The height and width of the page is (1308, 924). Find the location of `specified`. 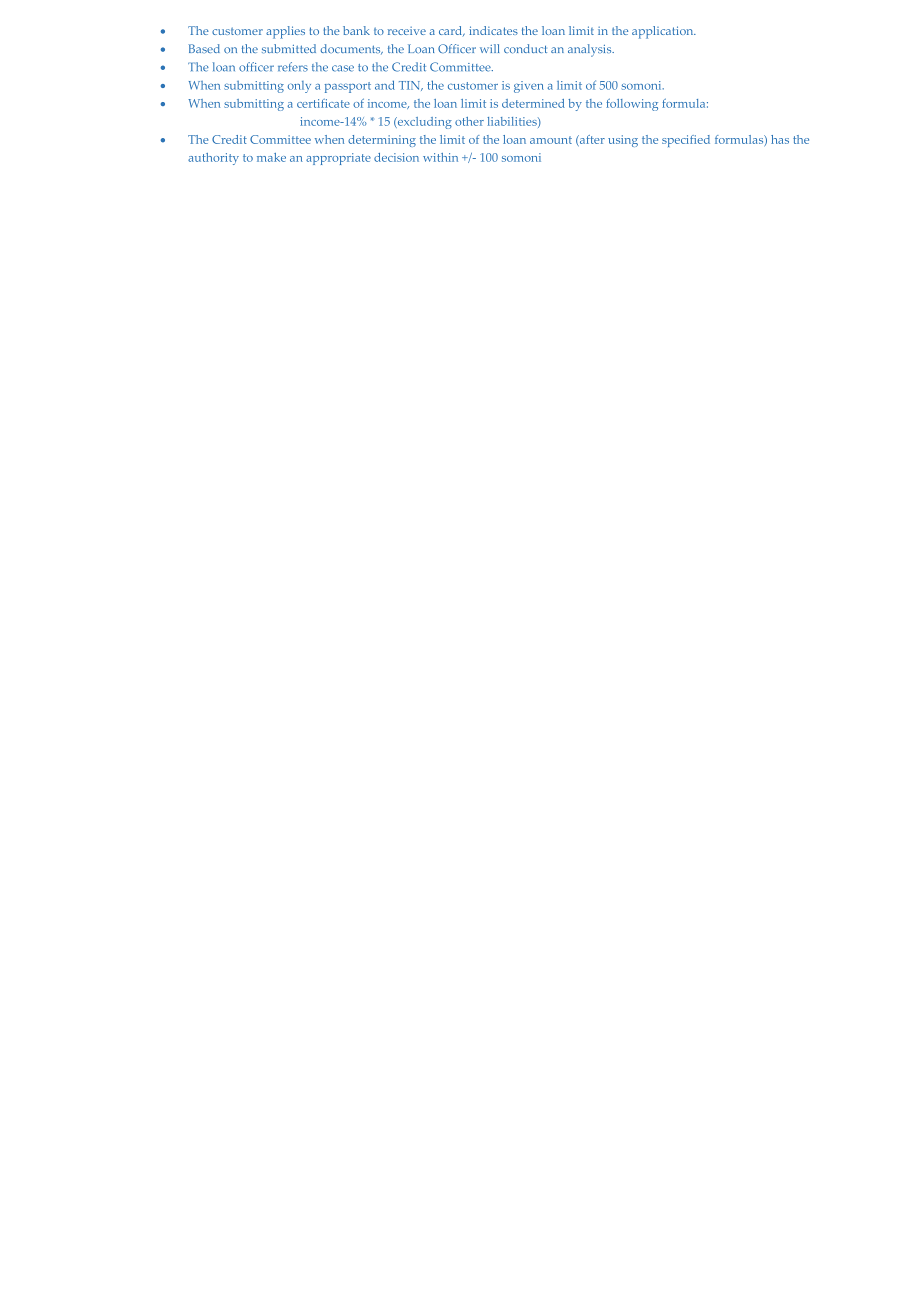

specified is located at coordinates (686, 141).
